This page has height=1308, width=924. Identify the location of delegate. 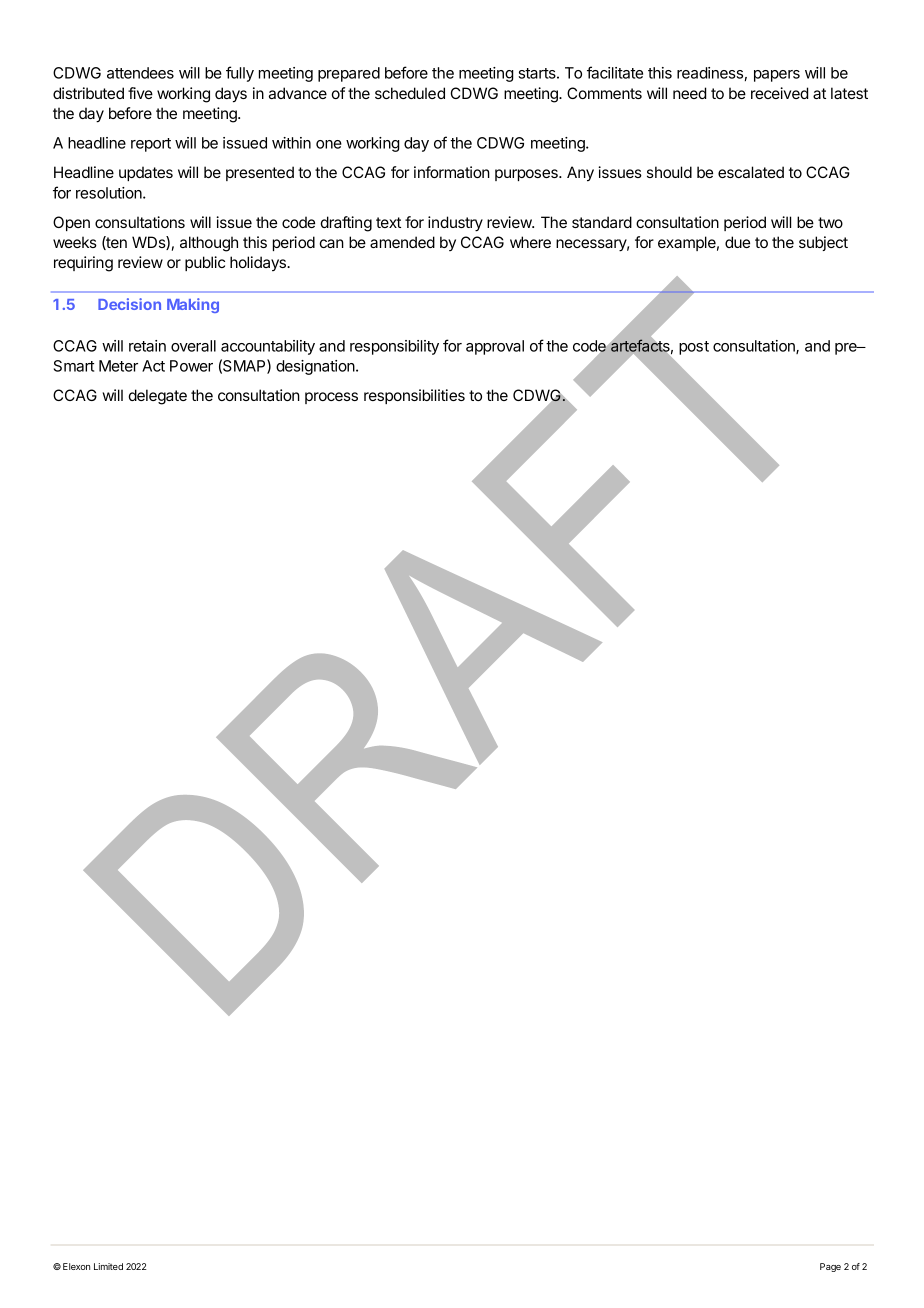
(158, 397).
